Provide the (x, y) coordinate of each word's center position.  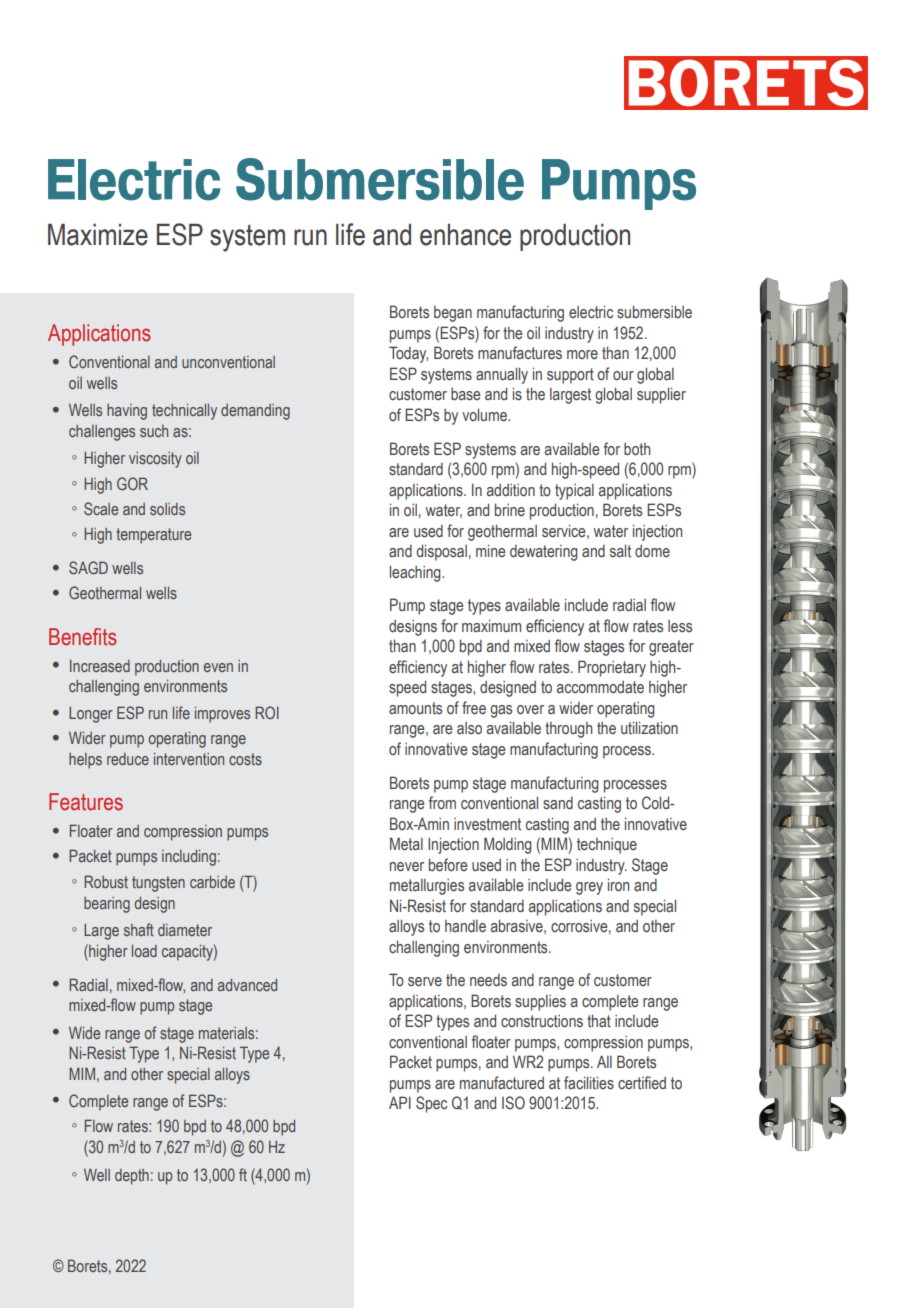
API (400, 1102)
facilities (589, 1083)
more (582, 355)
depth (132, 1177)
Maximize (98, 235)
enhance (465, 235)
